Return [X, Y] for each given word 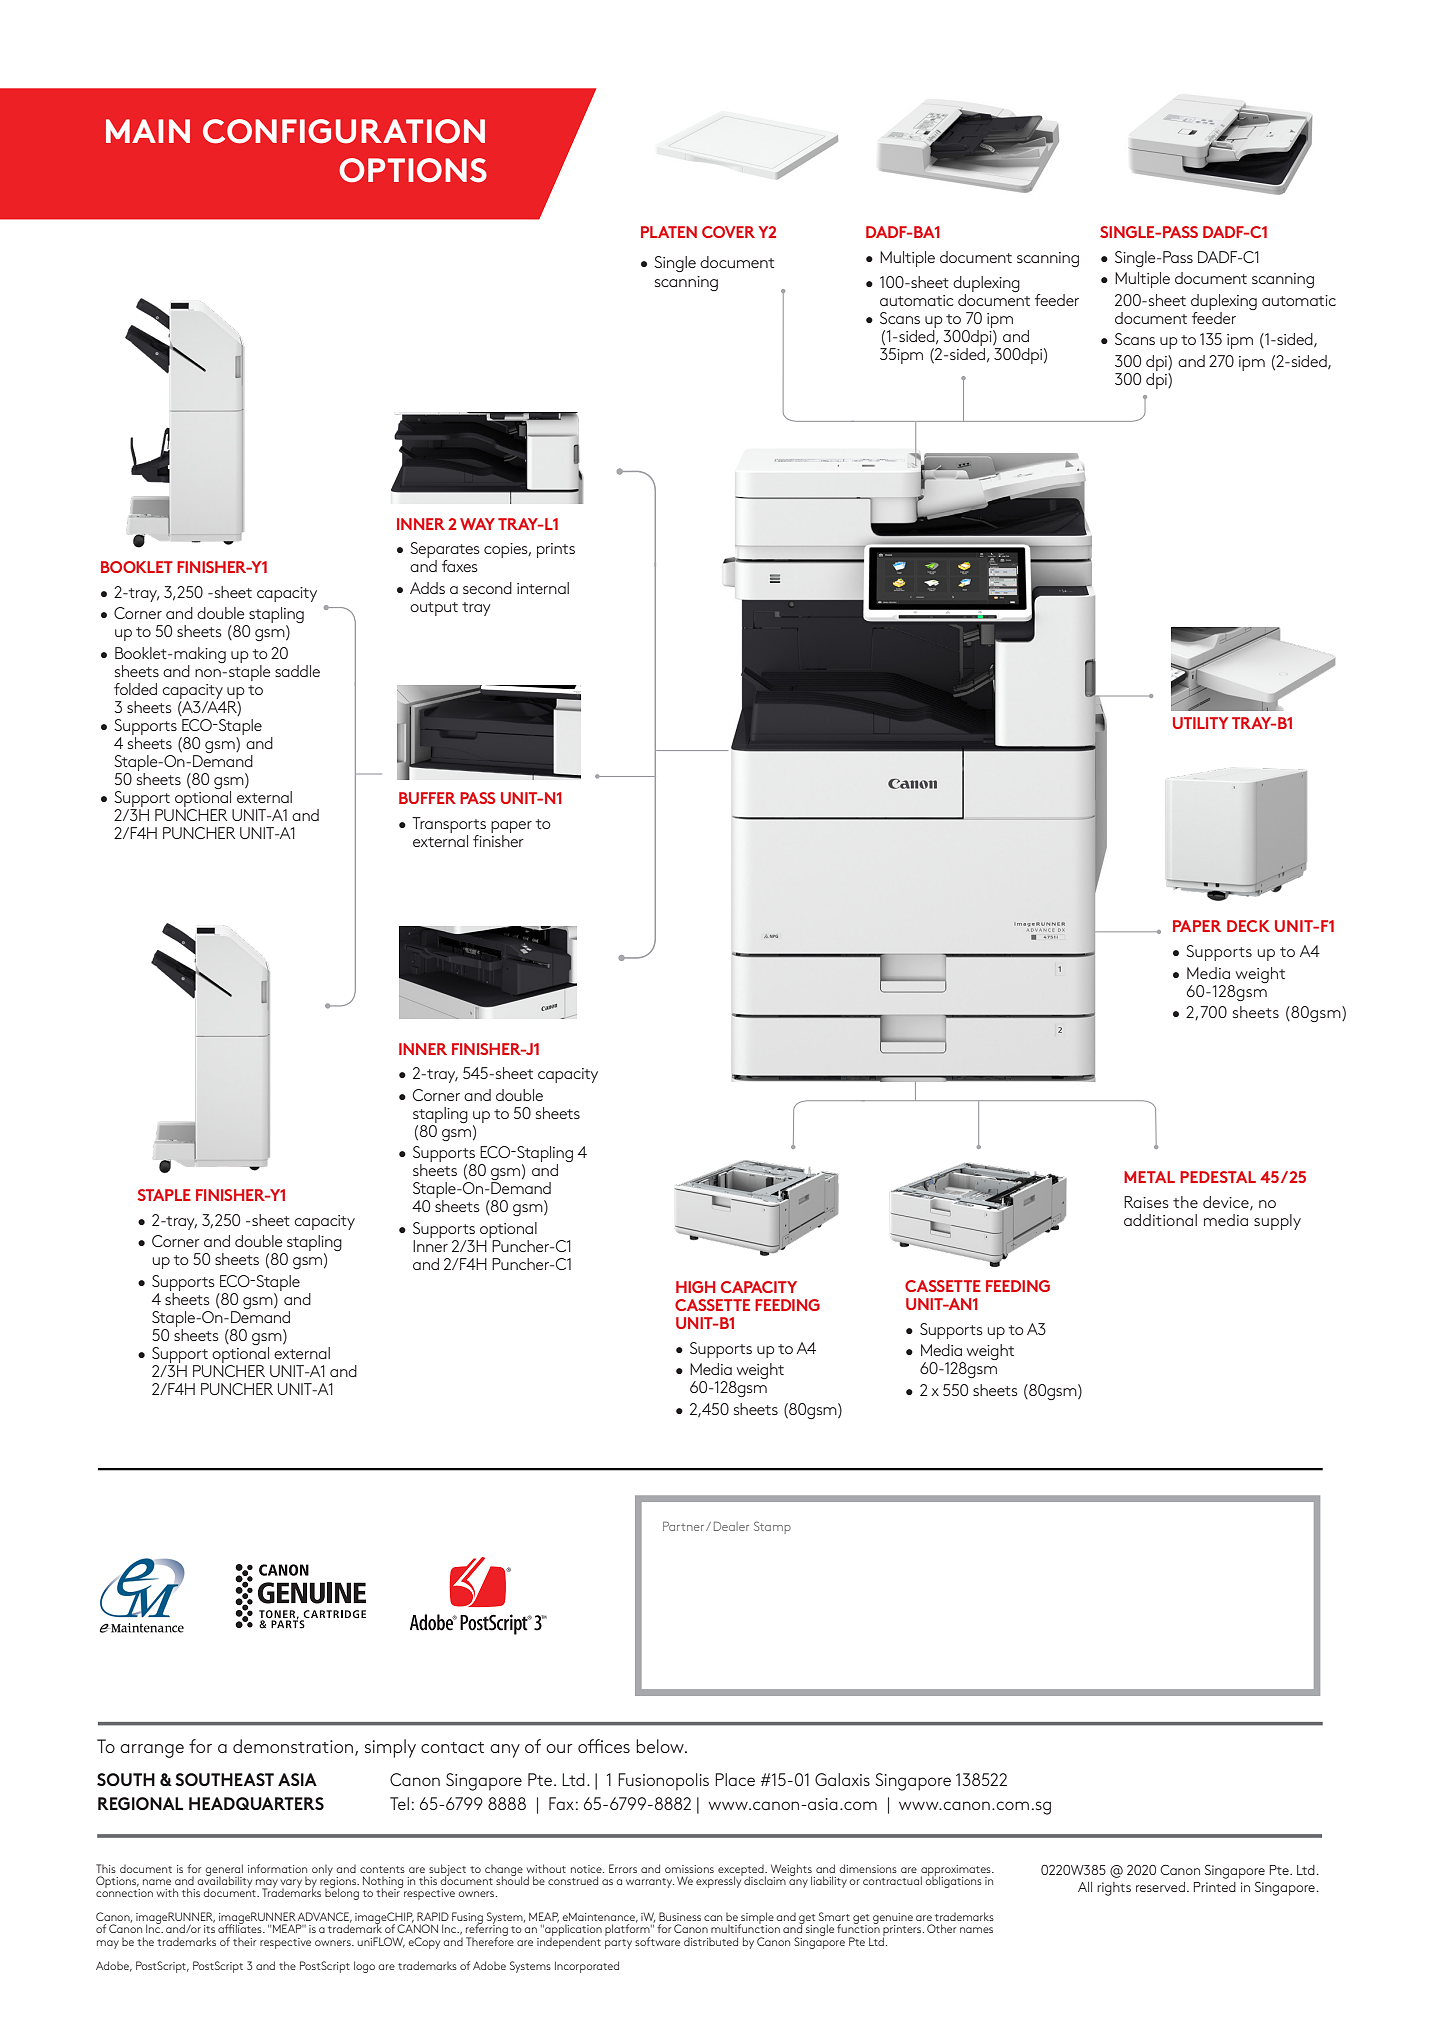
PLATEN [669, 232]
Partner [685, 1526]
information [277, 1868]
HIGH [695, 1287]
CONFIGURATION [344, 131]
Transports [449, 825]
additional [1160, 1220]
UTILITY [1200, 723]
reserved [1160, 1887]
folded [135, 689]
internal [543, 588]
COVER [728, 232]
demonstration [294, 1747]
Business [680, 1916]
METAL [1149, 1177]
